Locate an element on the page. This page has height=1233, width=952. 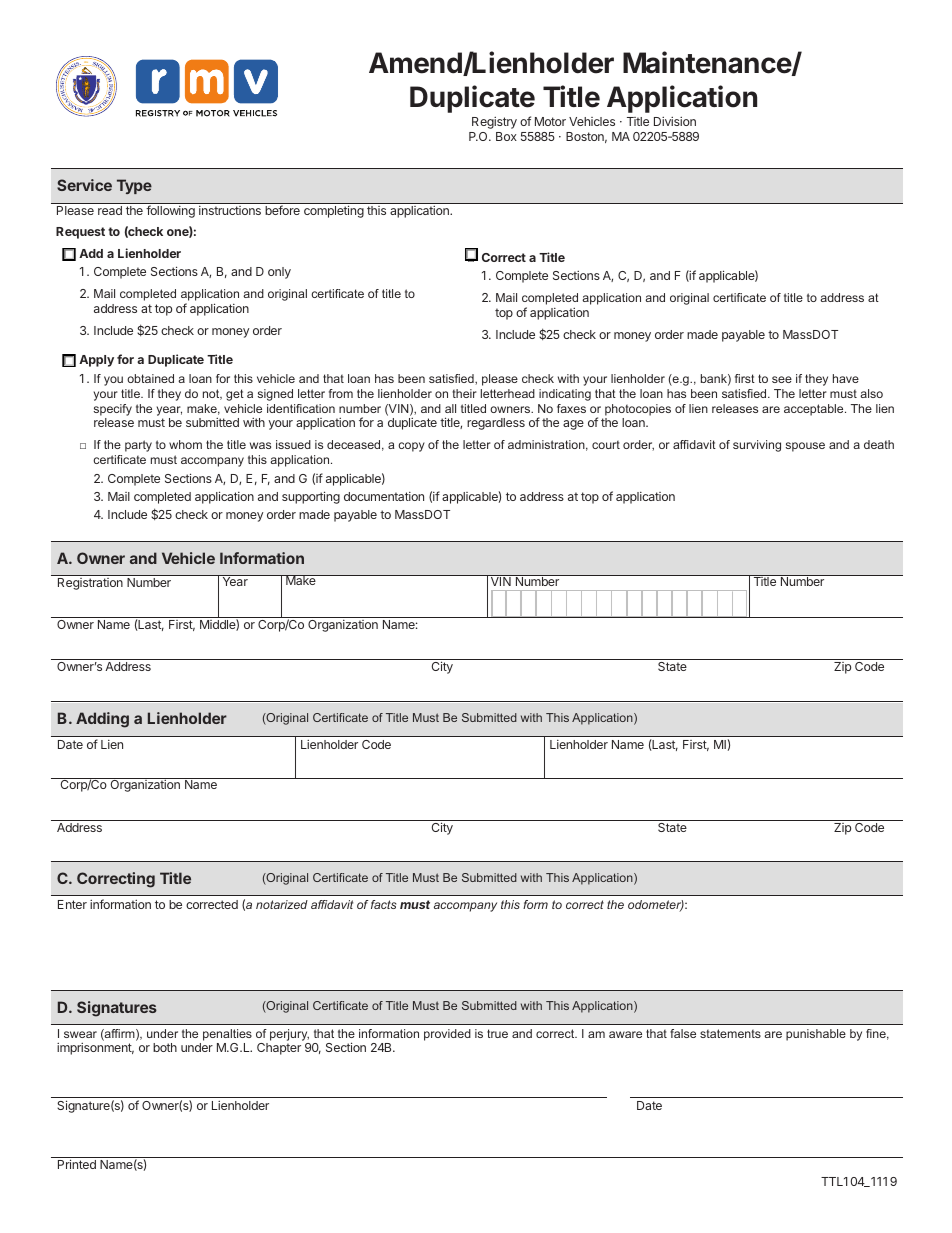
Printed is located at coordinates (77, 1164).
